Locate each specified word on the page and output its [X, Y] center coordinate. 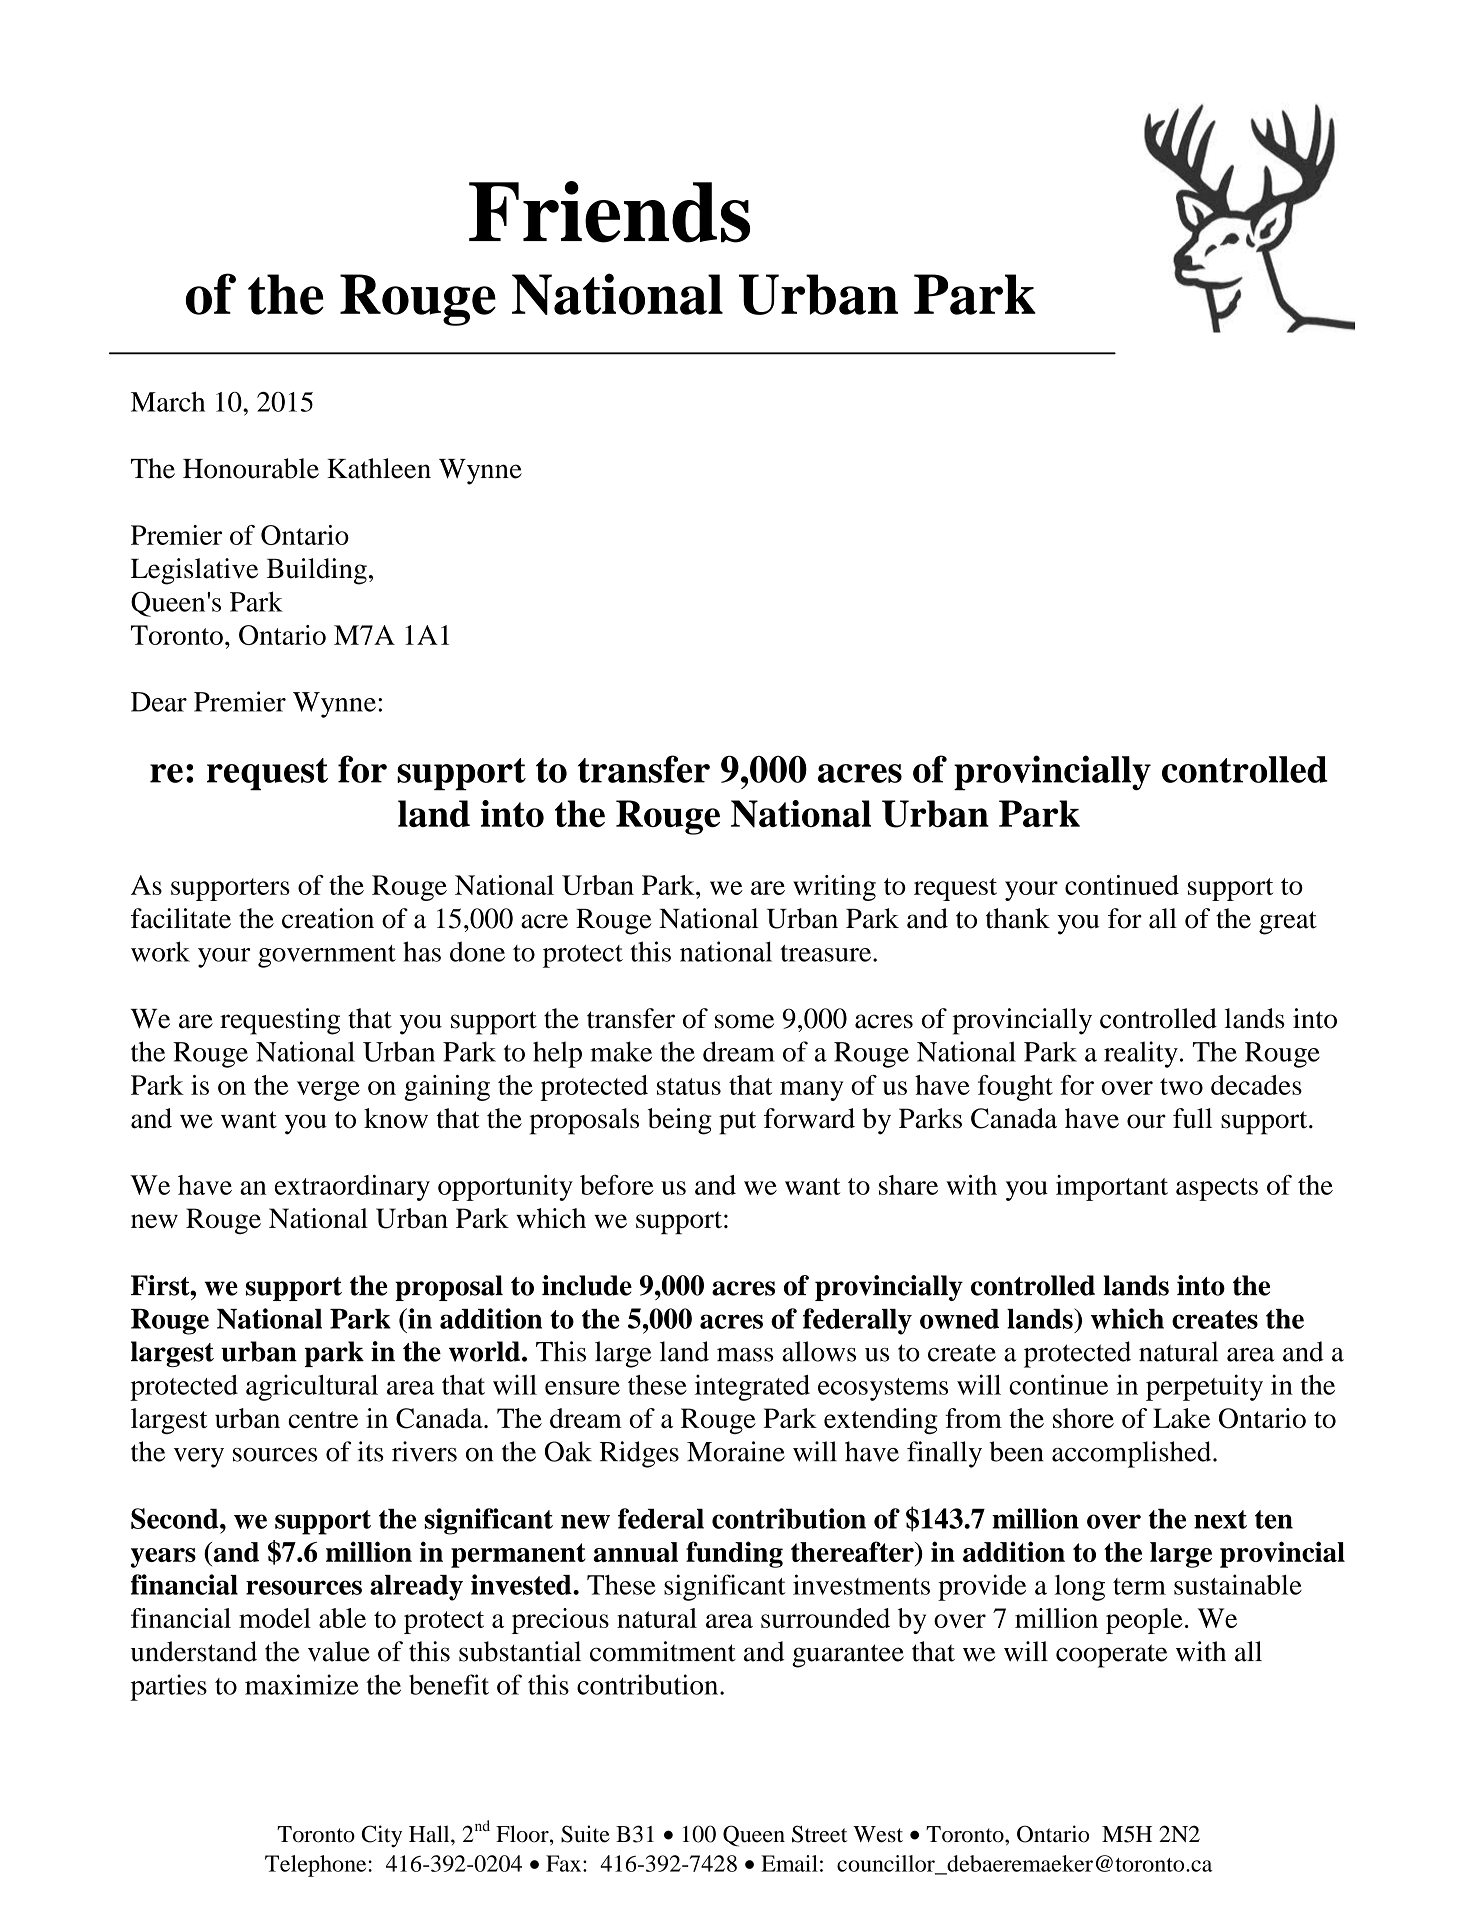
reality [1141, 1054]
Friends [609, 212]
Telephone [317, 1866]
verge [328, 1091]
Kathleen [379, 468]
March [168, 401]
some [744, 1021]
